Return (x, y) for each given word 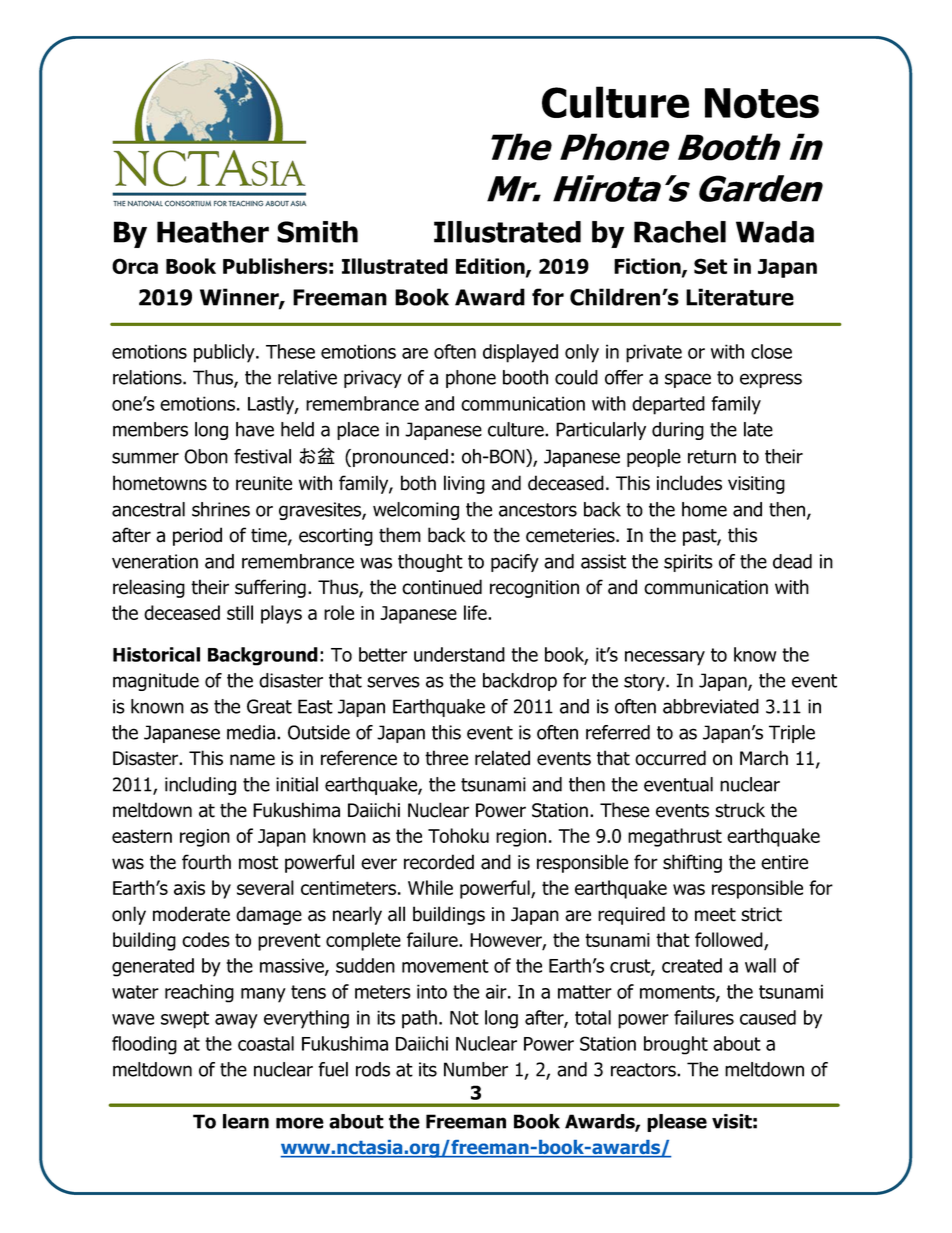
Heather (213, 232)
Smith (317, 232)
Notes (762, 103)
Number (476, 1069)
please (677, 1123)
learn (246, 1121)
